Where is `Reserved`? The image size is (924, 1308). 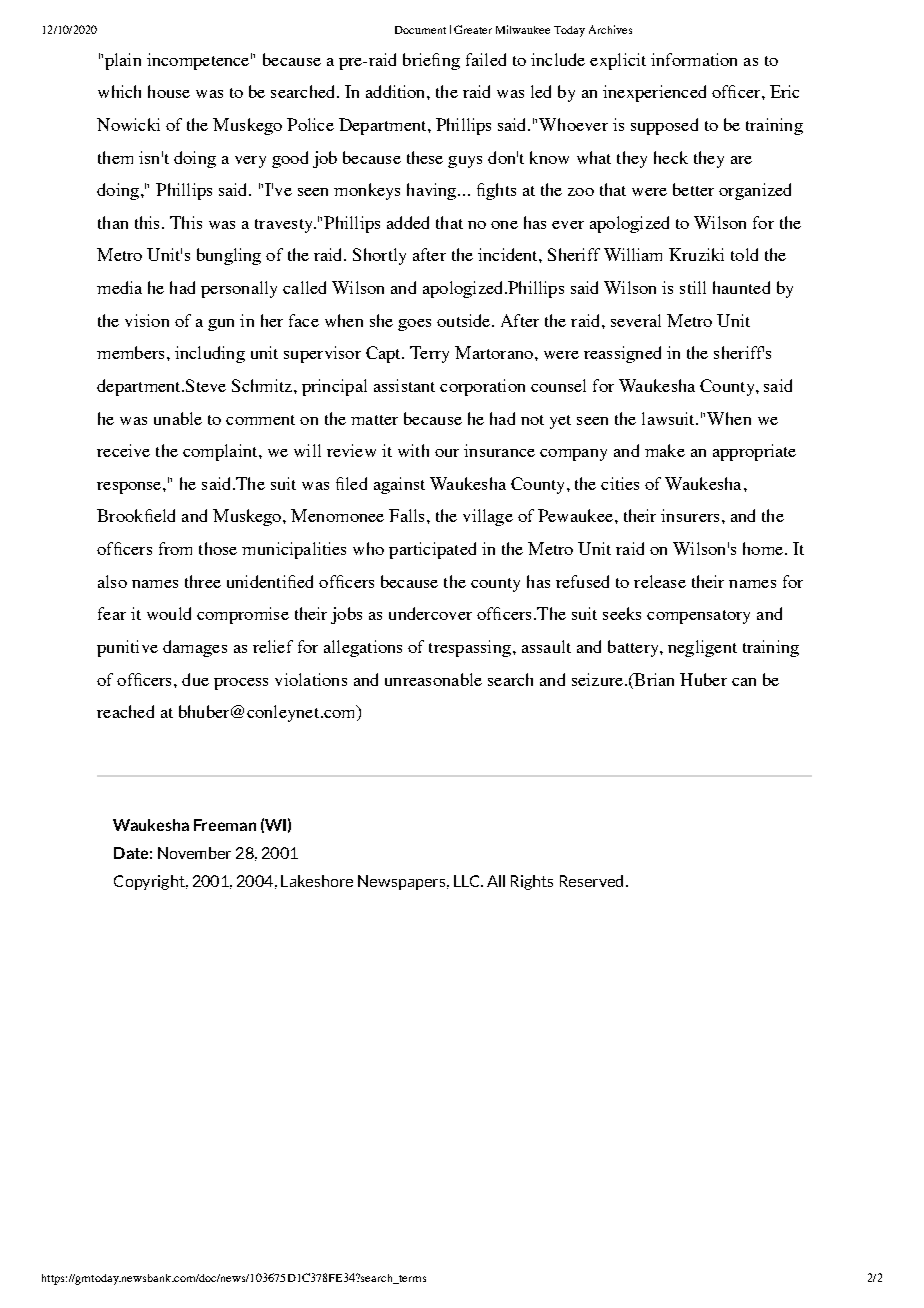 Reserved is located at coordinates (591, 881).
